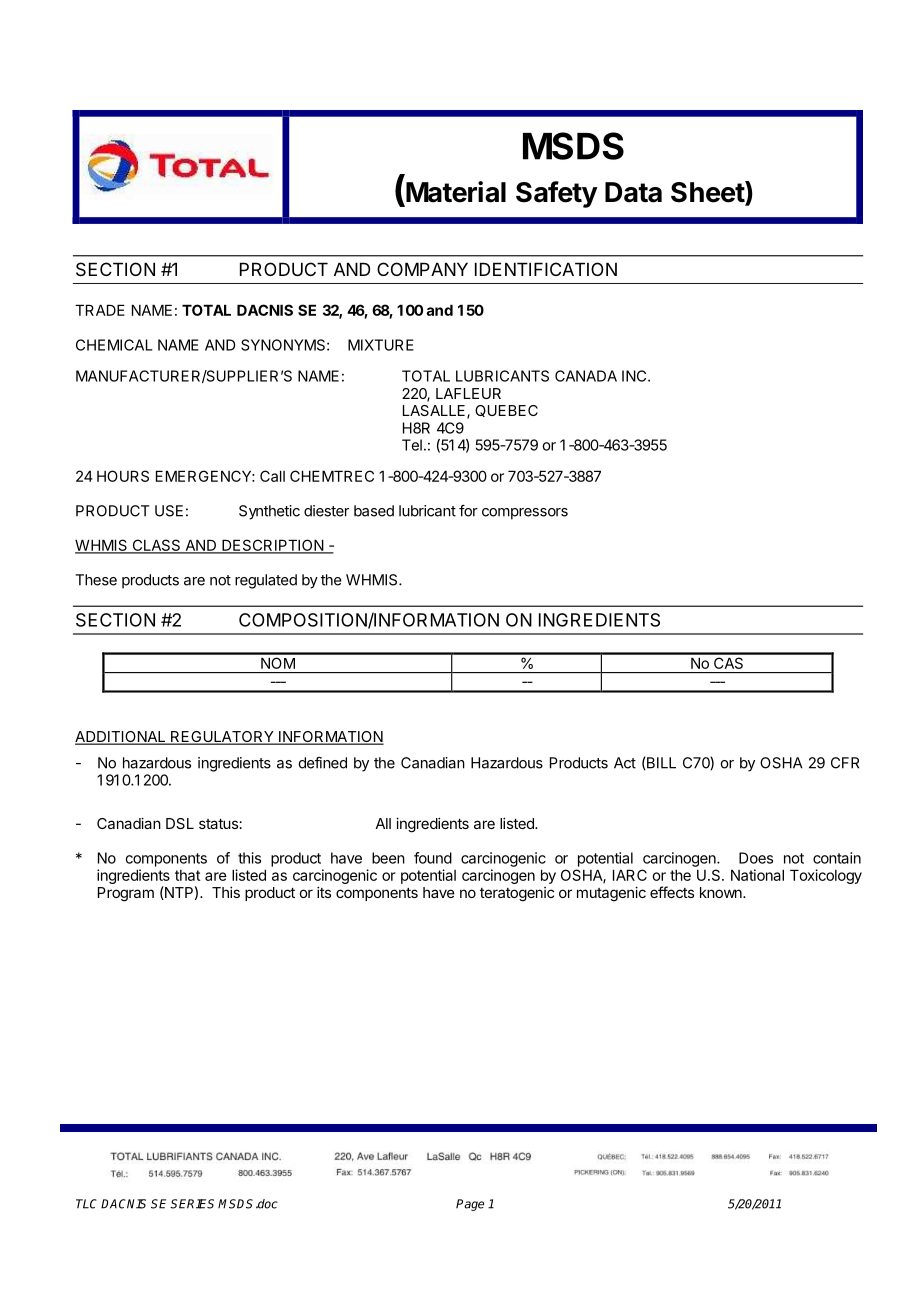 Image resolution: width=924 pixels, height=1308 pixels. What do you see at coordinates (708, 193) in the page?
I see `Sheet` at bounding box center [708, 193].
